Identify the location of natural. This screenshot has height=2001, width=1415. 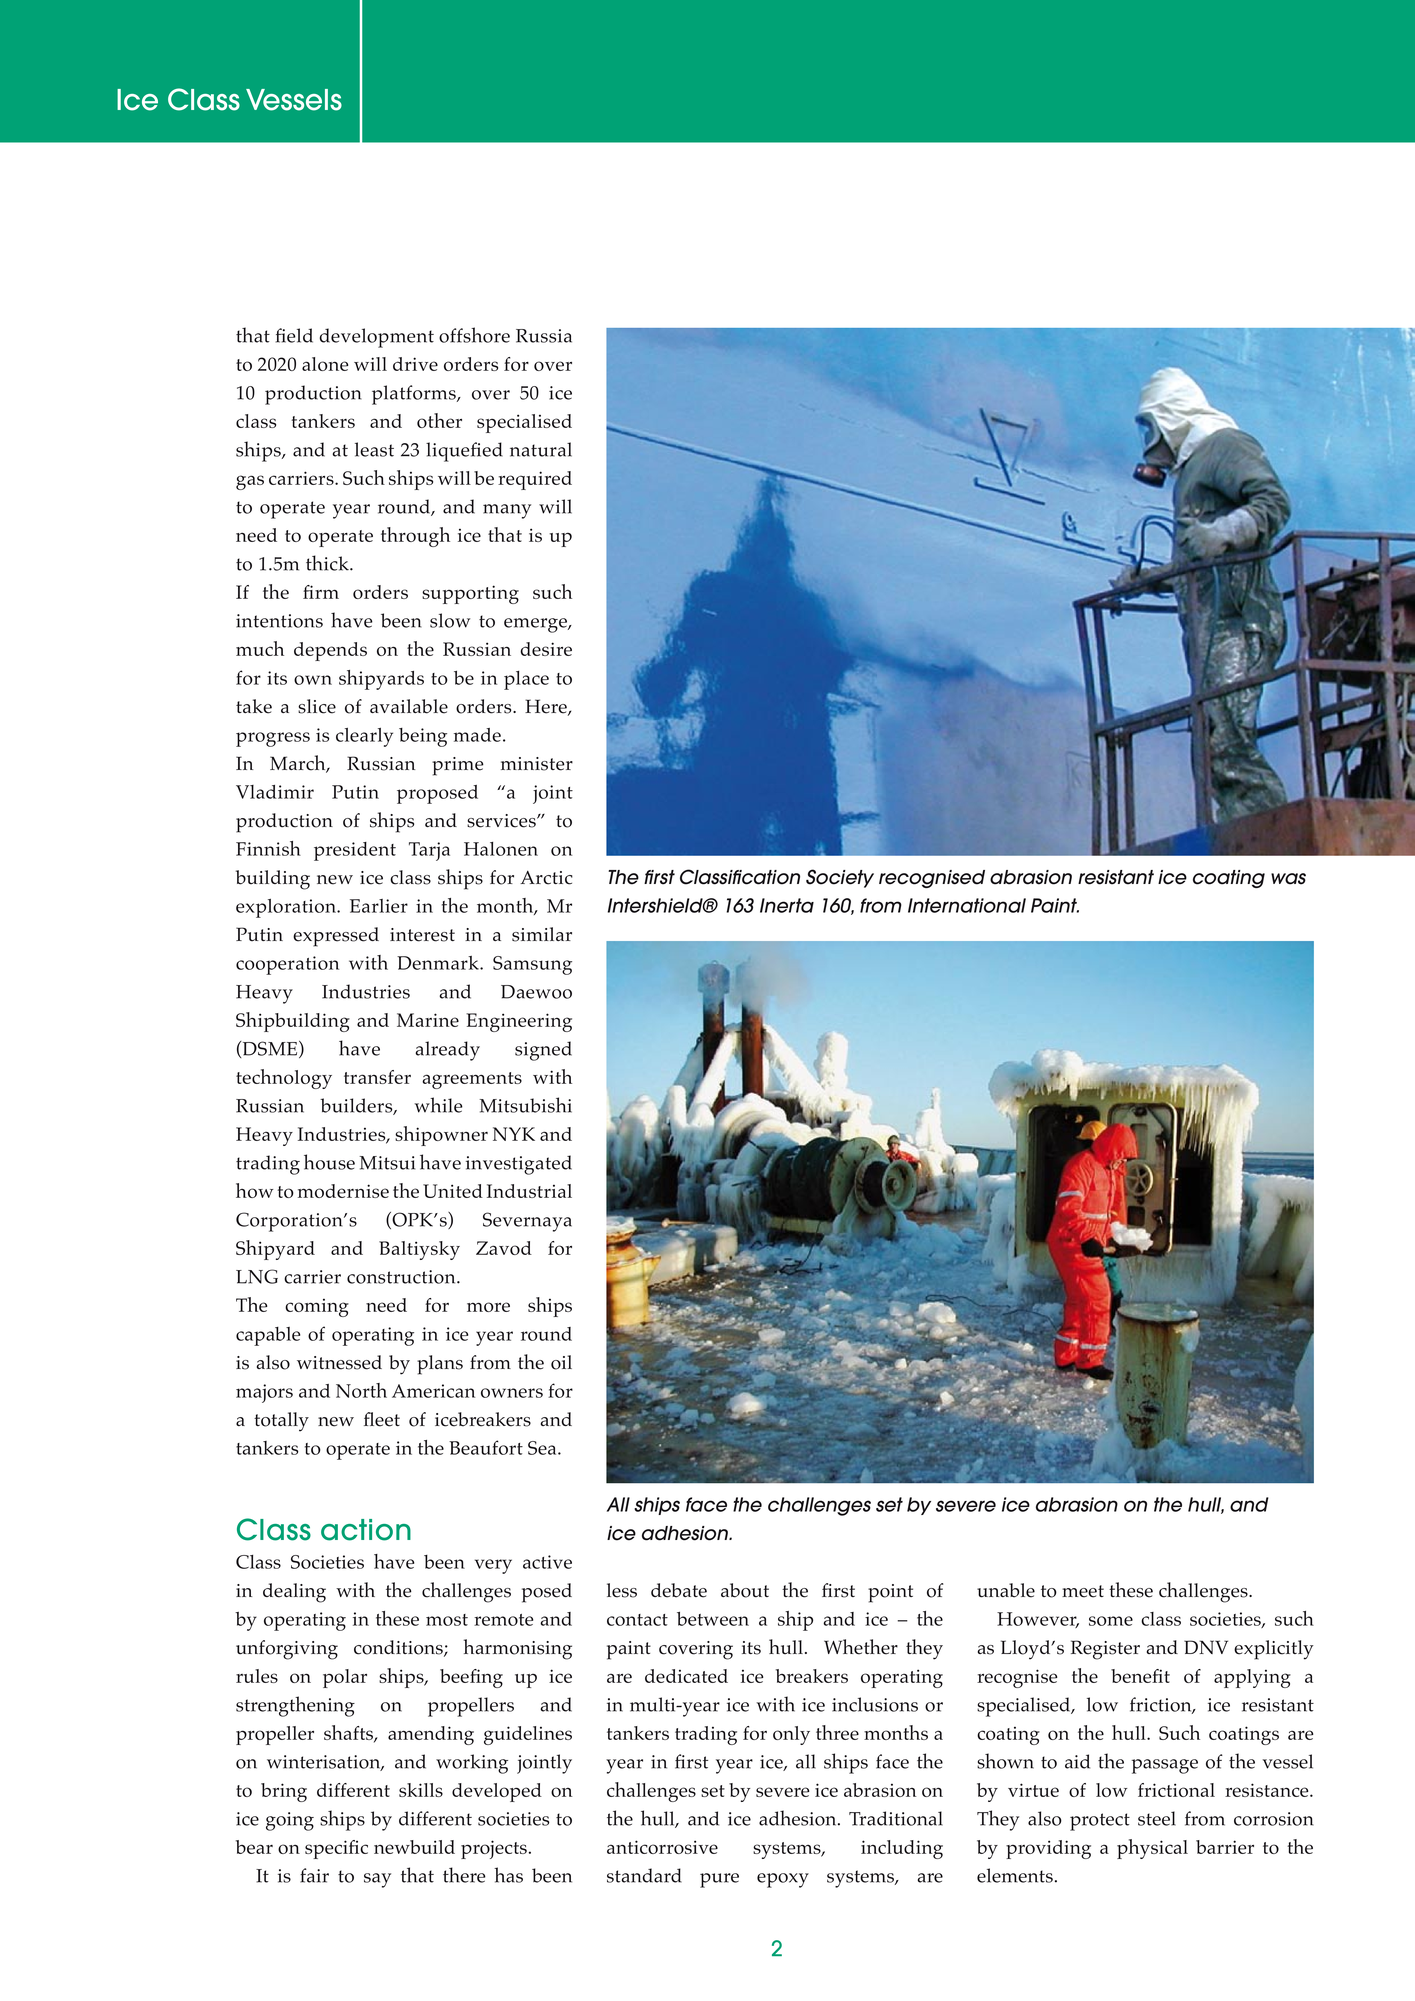
(541, 449).
